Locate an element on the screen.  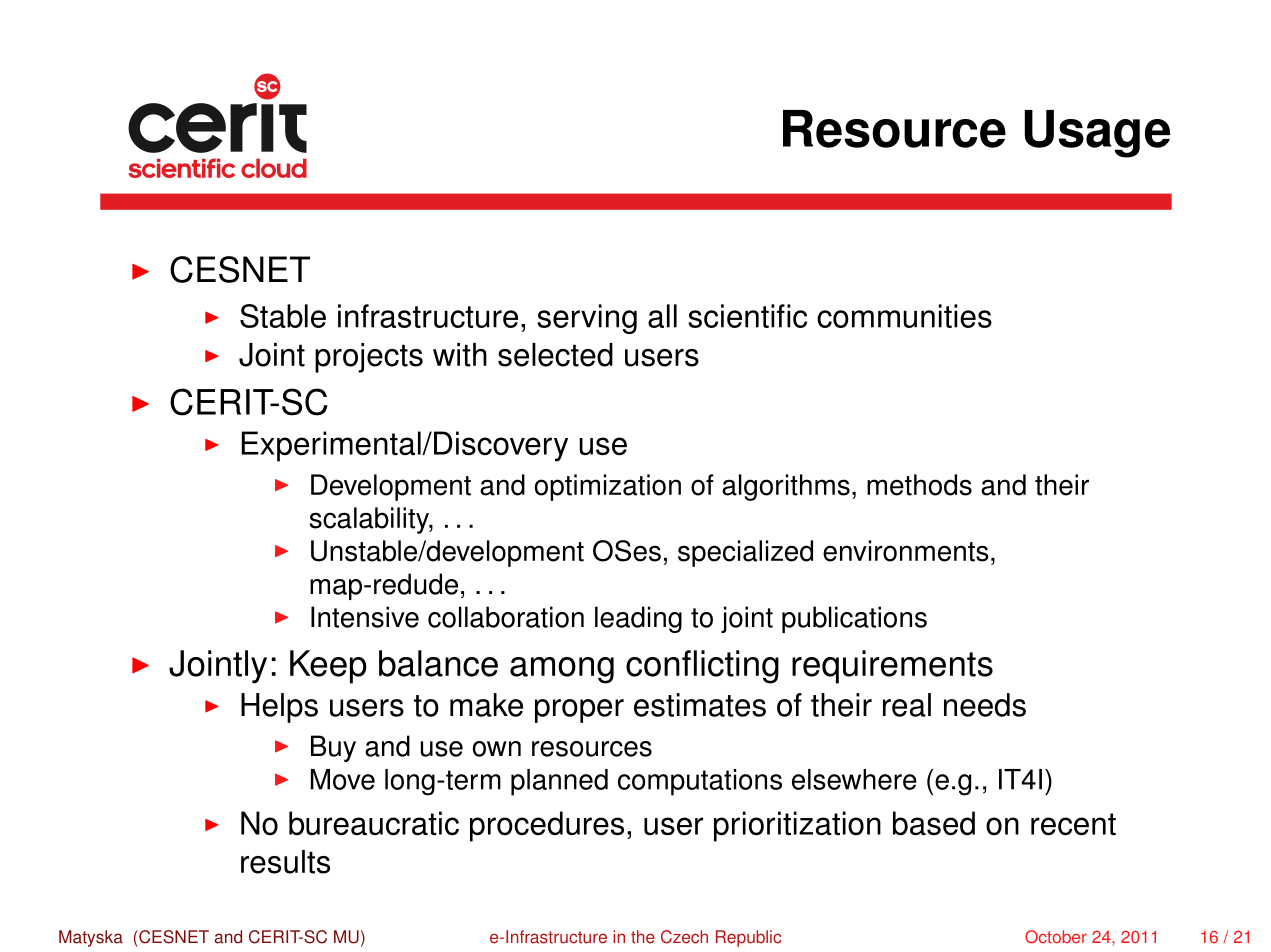
Czech is located at coordinates (684, 937).
